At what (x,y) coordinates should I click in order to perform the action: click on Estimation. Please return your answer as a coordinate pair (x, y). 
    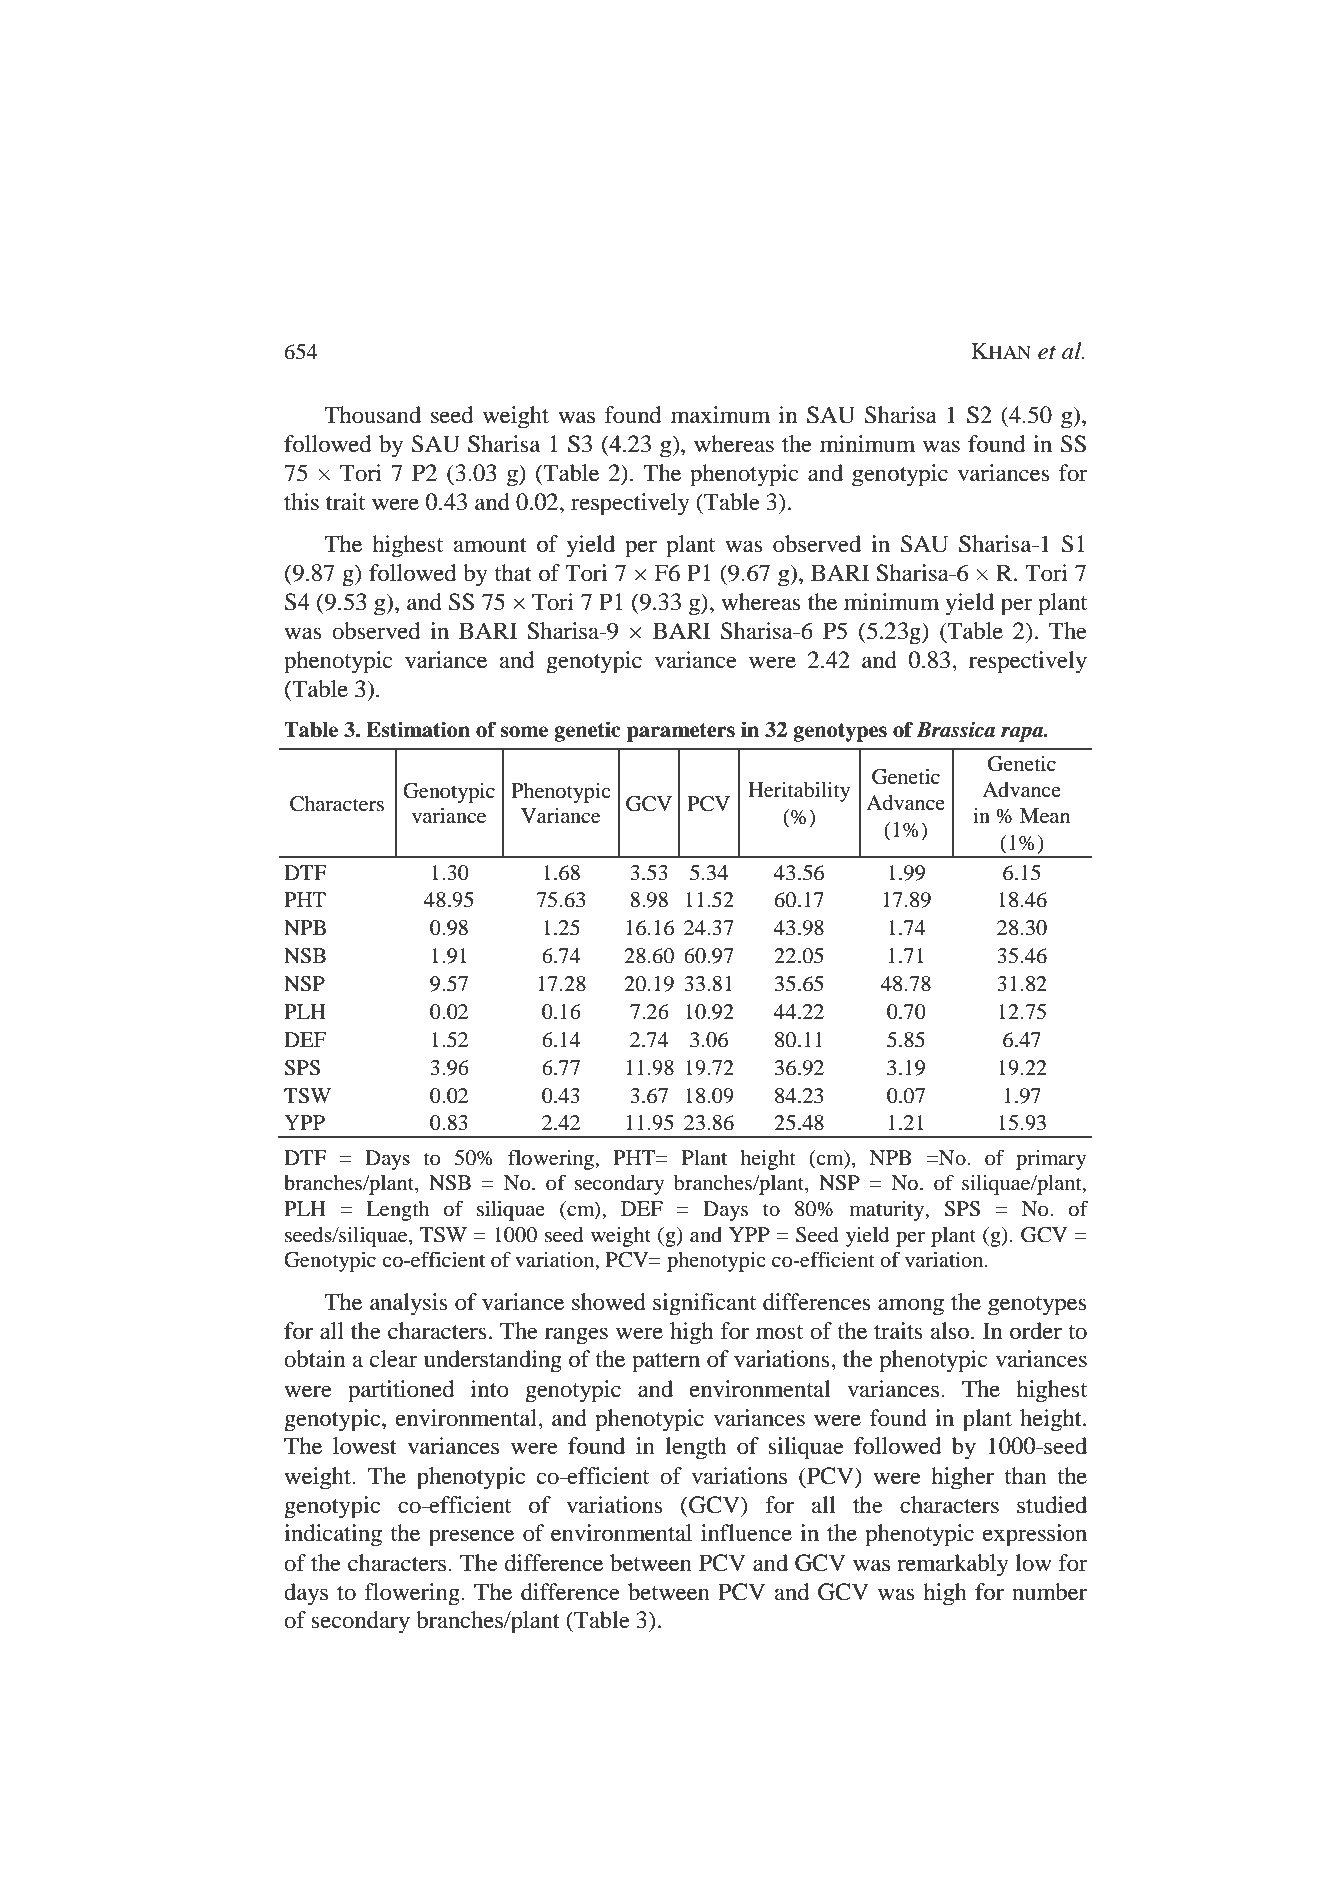
    Looking at the image, I should click on (418, 729).
